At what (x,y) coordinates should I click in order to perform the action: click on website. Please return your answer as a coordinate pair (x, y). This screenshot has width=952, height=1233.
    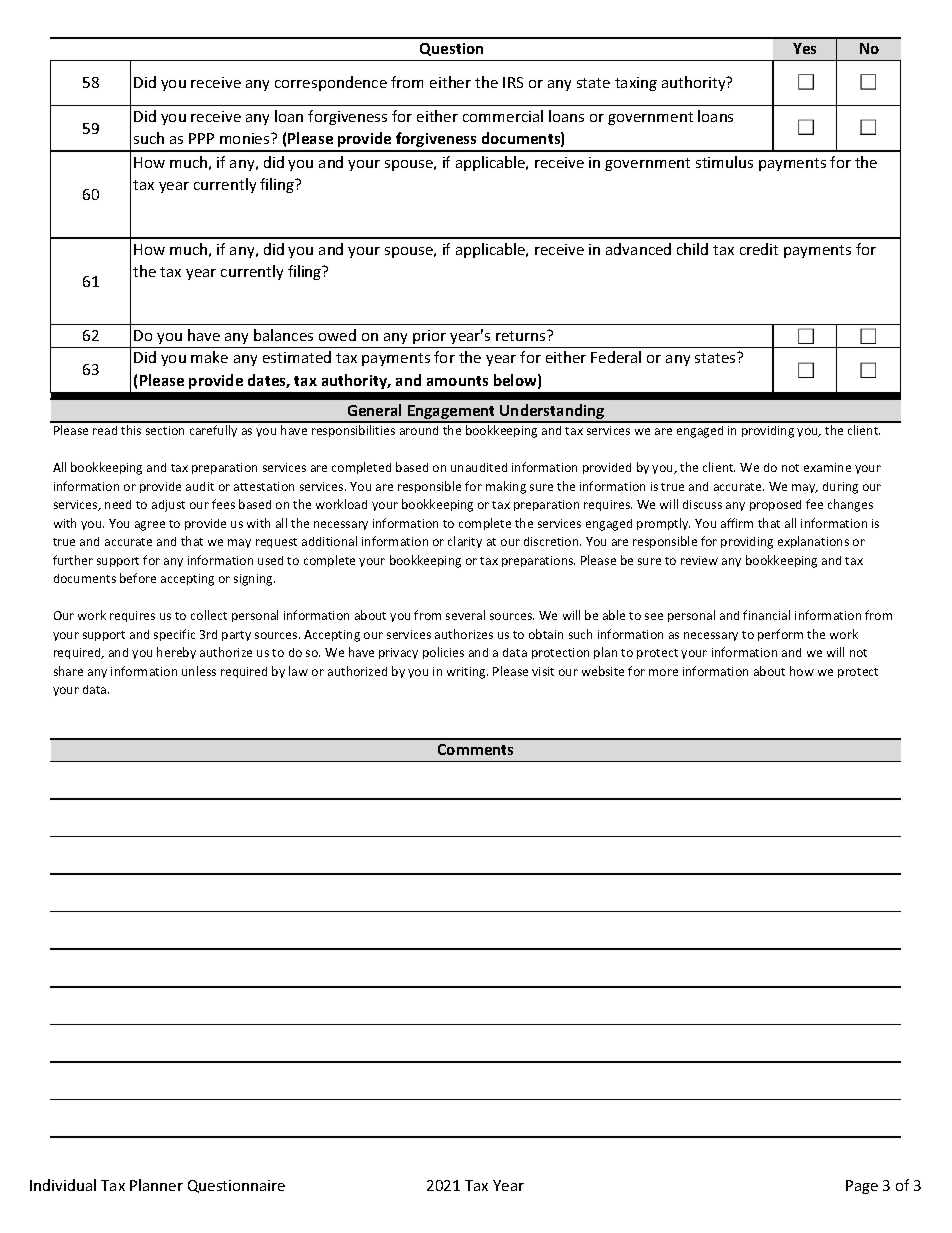
    Looking at the image, I should click on (603, 671).
